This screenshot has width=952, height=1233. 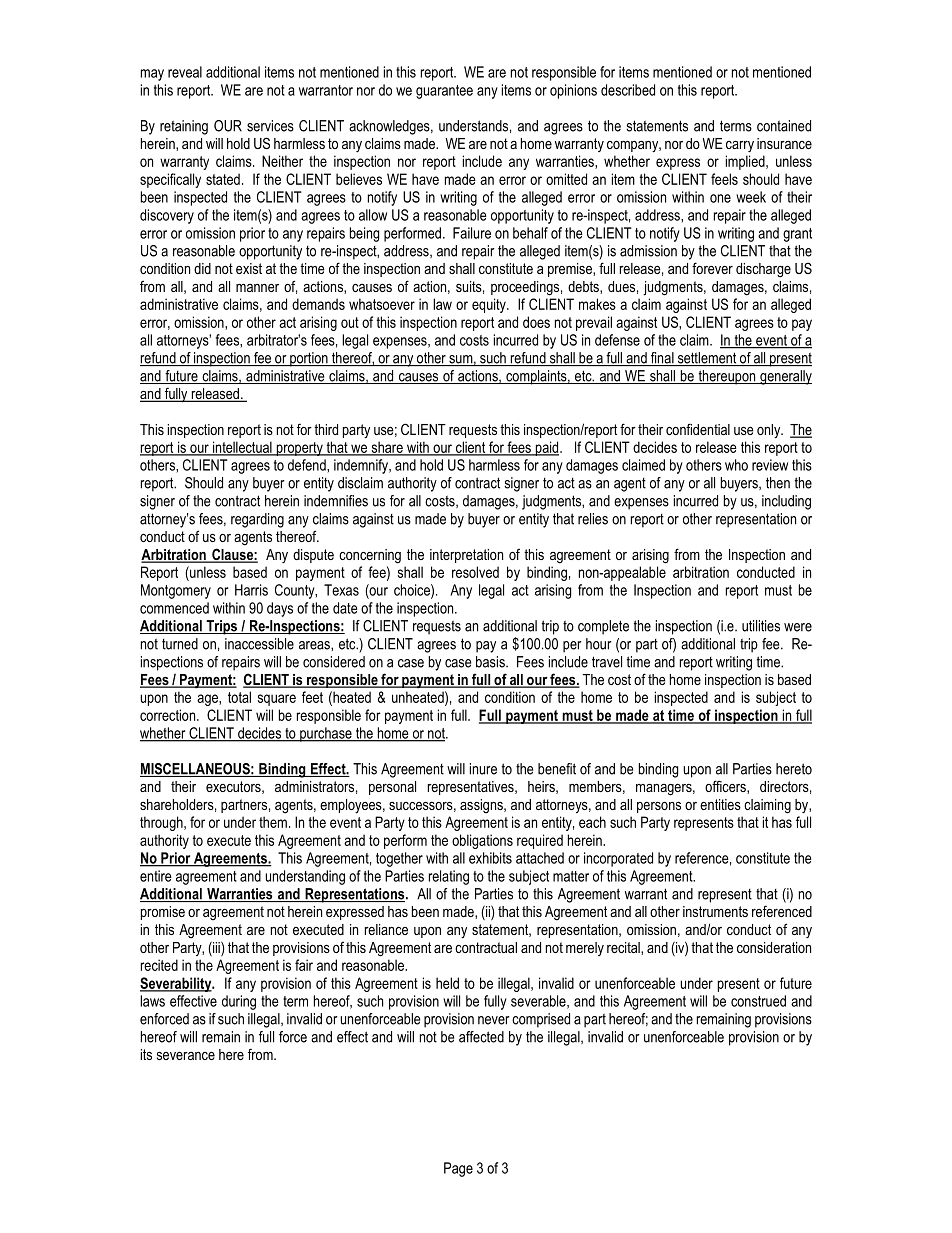 I want to click on carry, so click(x=740, y=146).
